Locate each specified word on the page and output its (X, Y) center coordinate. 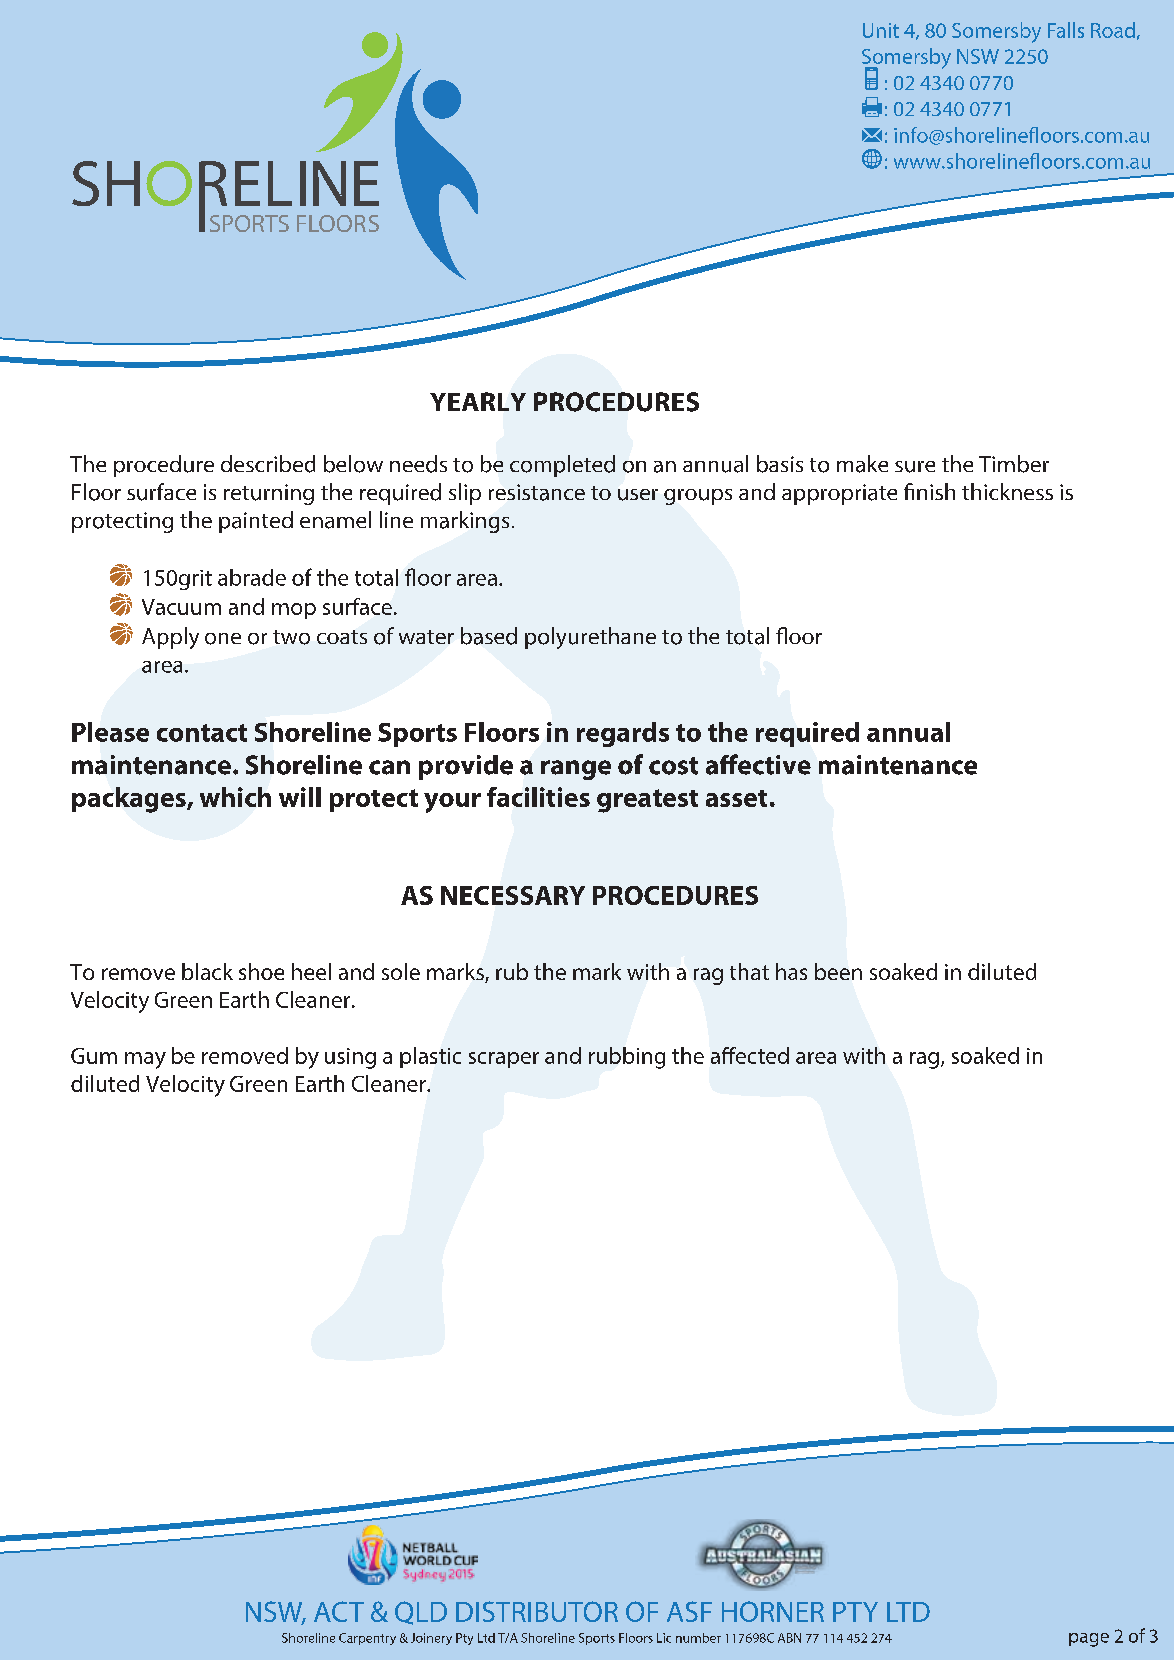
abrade (252, 577)
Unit (881, 30)
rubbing (627, 1058)
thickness (1007, 491)
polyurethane (590, 638)
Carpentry (367, 1639)
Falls (1066, 30)
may (145, 1060)
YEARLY (478, 401)
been (838, 971)
